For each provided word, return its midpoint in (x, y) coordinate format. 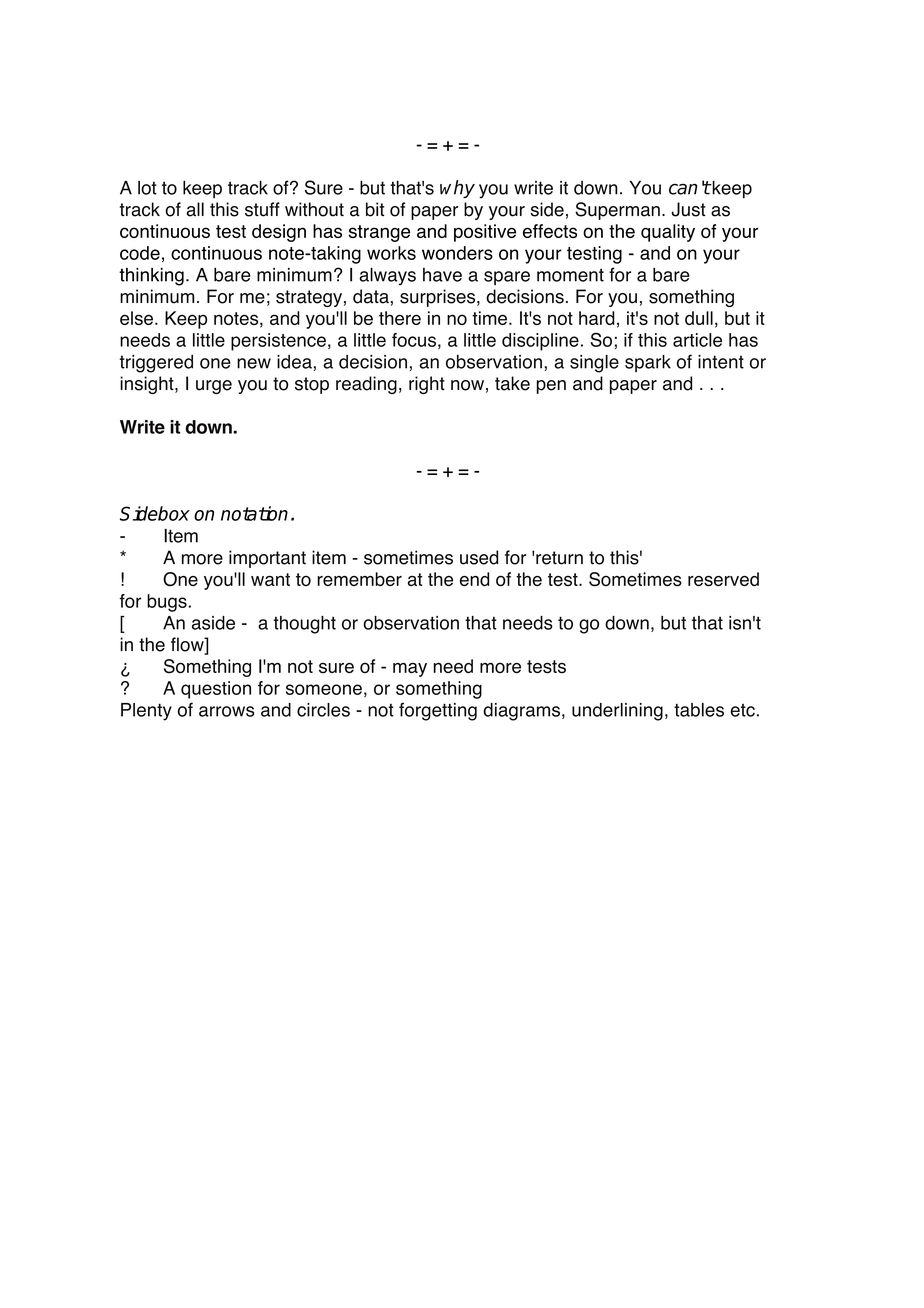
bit (375, 209)
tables (699, 710)
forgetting (438, 711)
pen (551, 387)
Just (688, 209)
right (427, 385)
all (195, 209)
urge (214, 387)
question (216, 690)
